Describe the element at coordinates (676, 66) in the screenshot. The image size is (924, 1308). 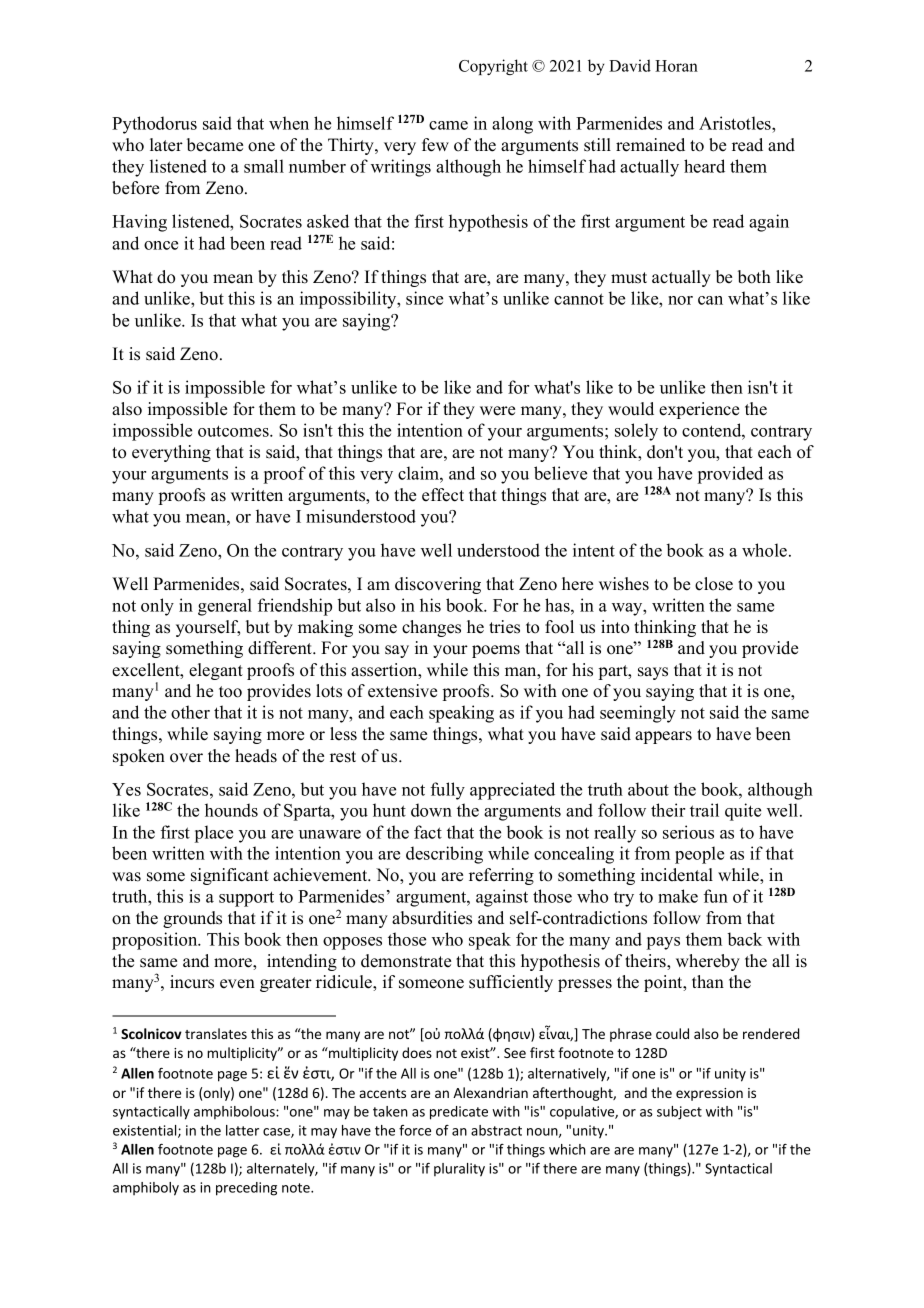
I see `Horan` at that location.
